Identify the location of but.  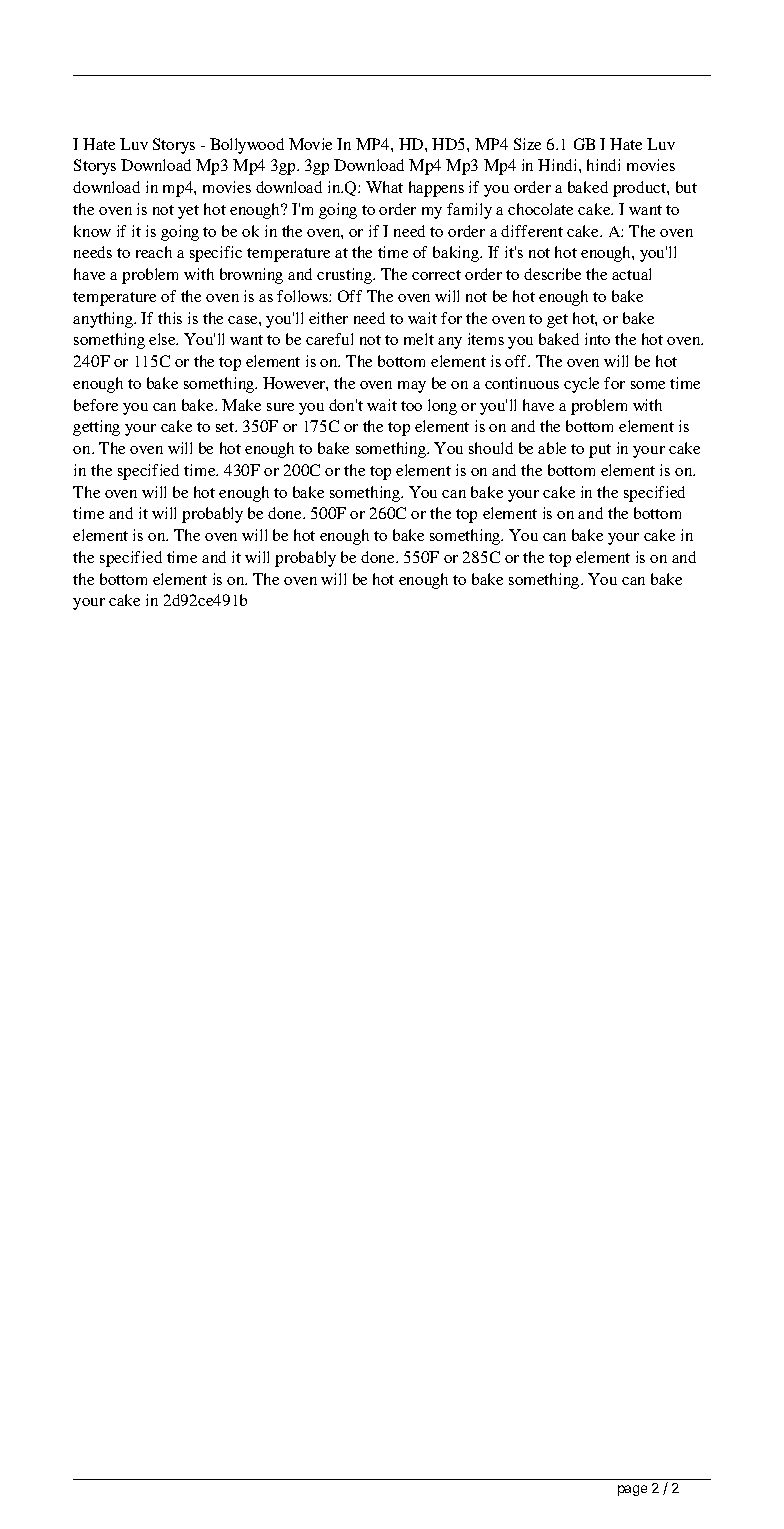
(686, 187).
